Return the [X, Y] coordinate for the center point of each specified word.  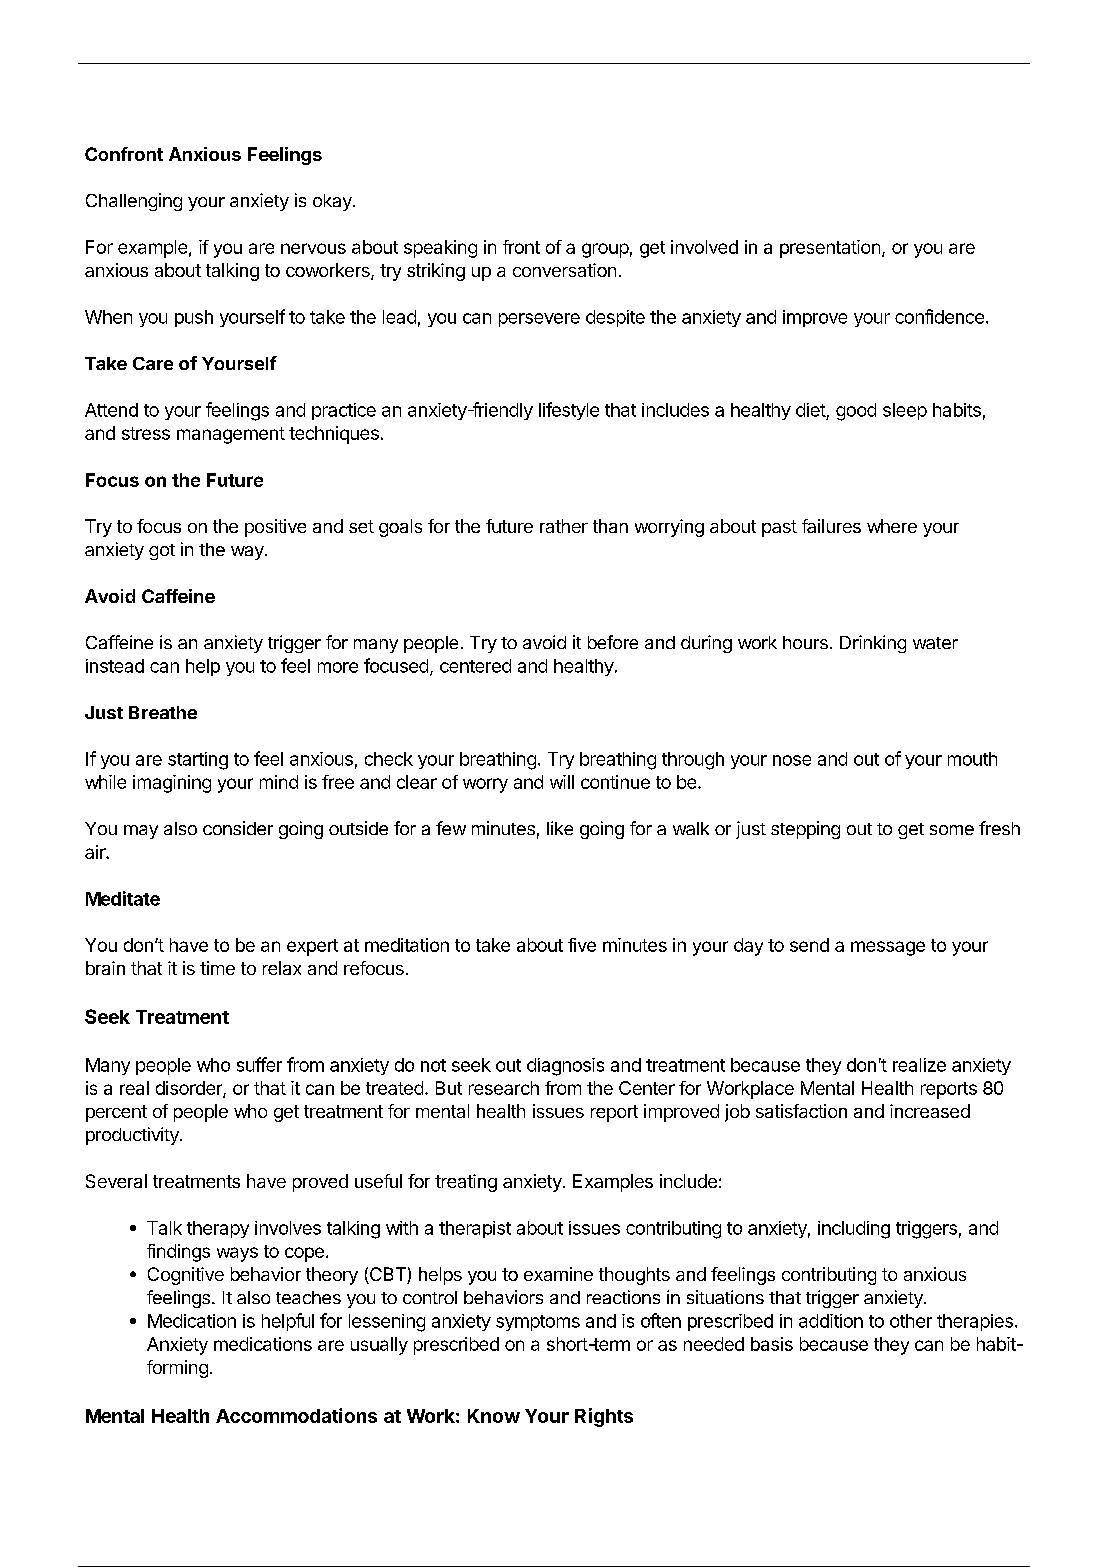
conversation [564, 270]
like [560, 828]
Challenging [134, 202]
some [952, 830]
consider [238, 828]
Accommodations [296, 1415]
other [911, 1321]
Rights [604, 1417]
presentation [830, 249]
